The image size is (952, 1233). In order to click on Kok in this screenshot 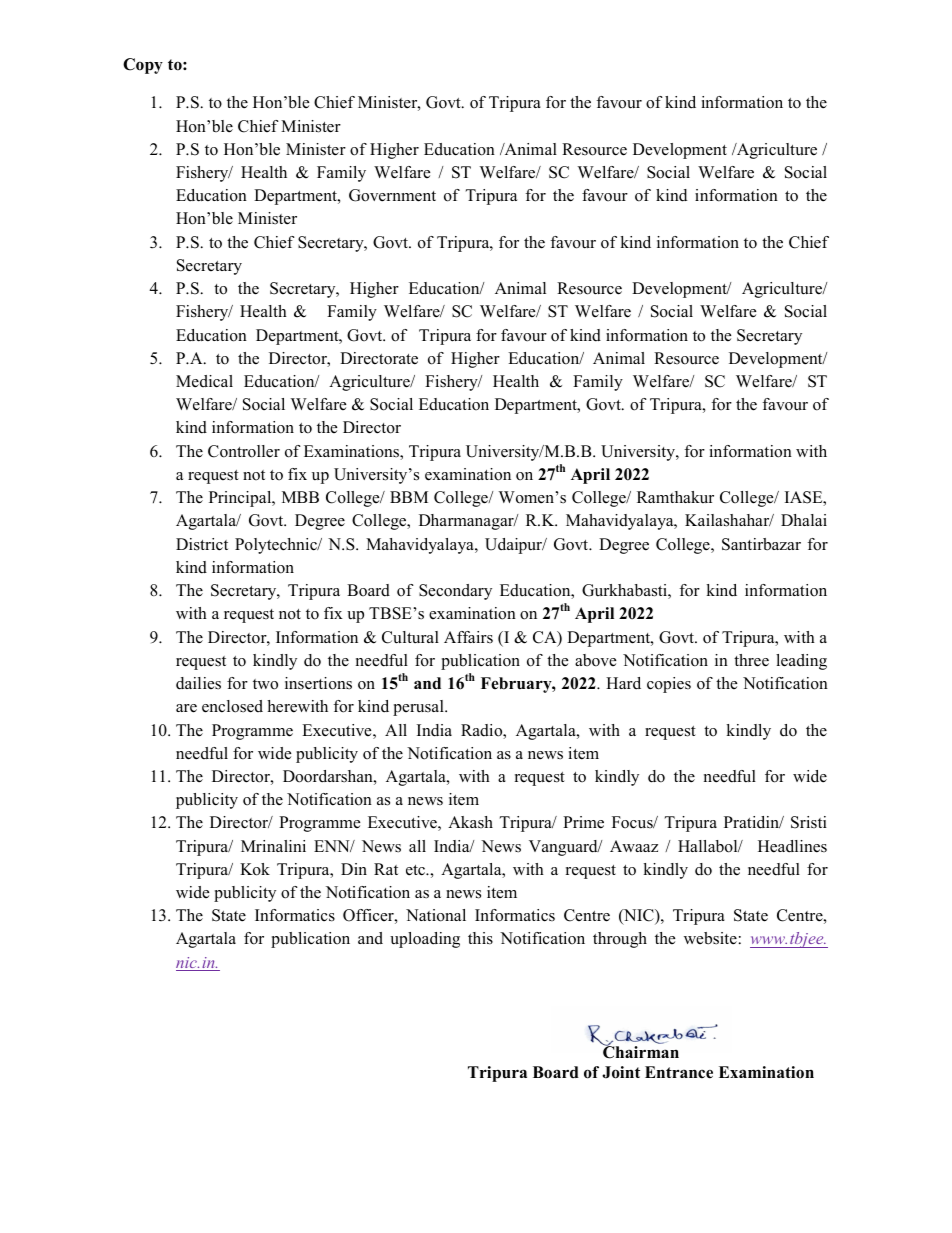, I will do `click(255, 869)`.
